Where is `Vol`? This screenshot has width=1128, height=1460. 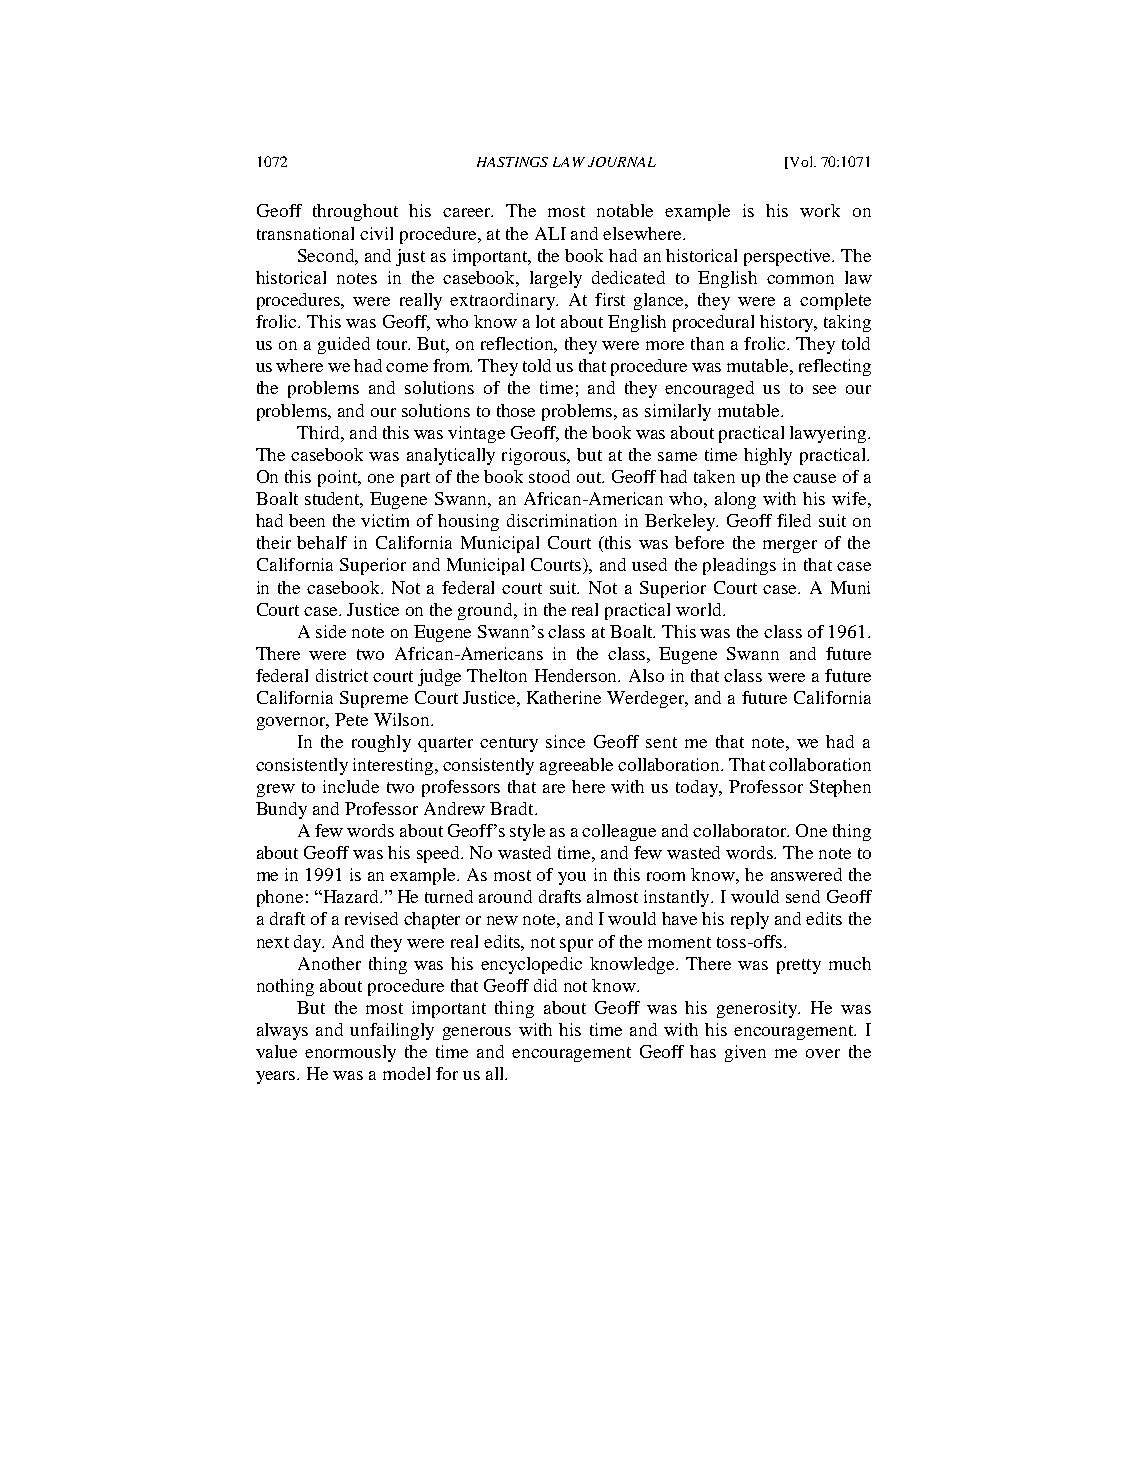
Vol is located at coordinates (801, 162).
